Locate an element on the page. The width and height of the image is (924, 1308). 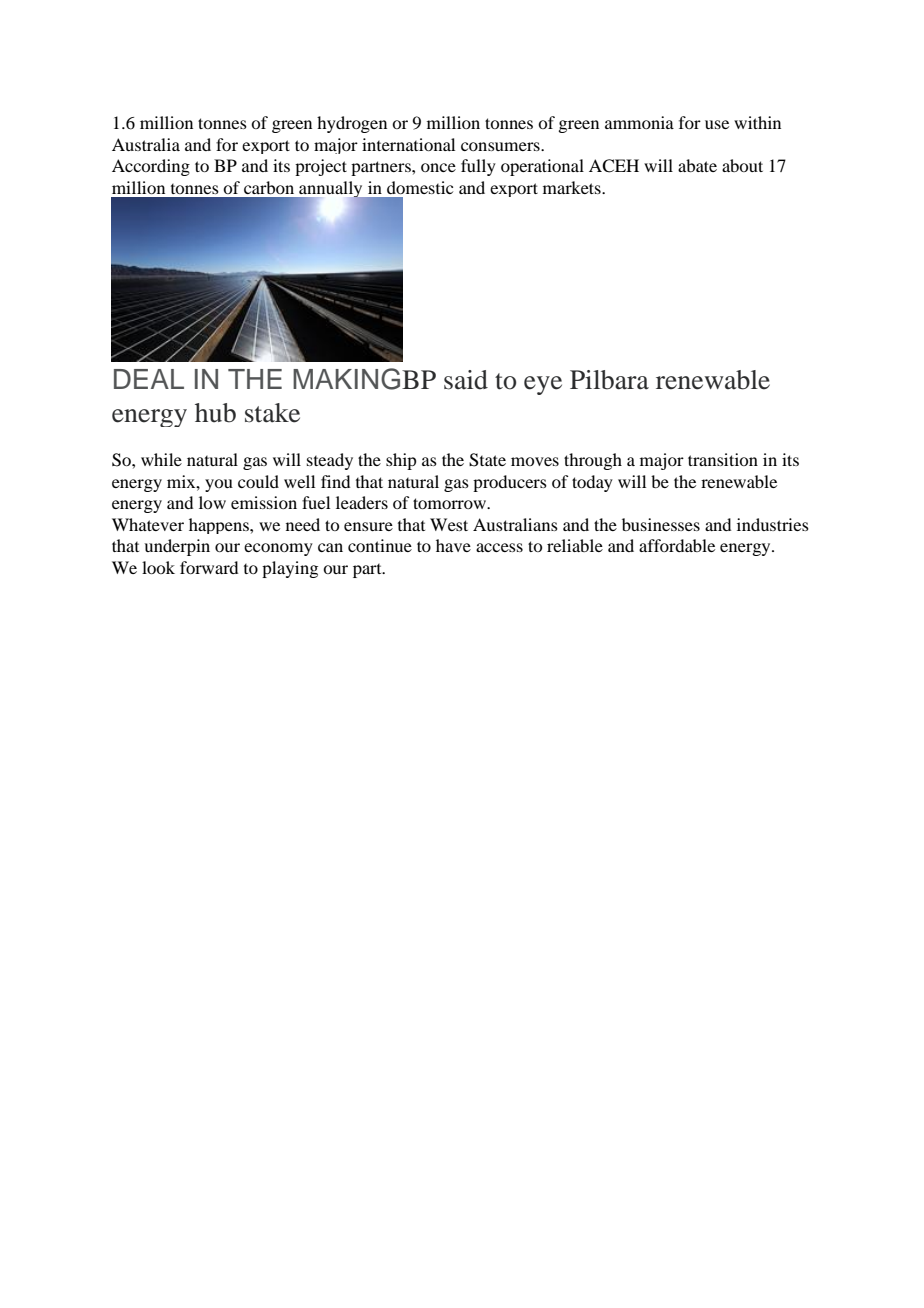
said is located at coordinates (466, 380).
